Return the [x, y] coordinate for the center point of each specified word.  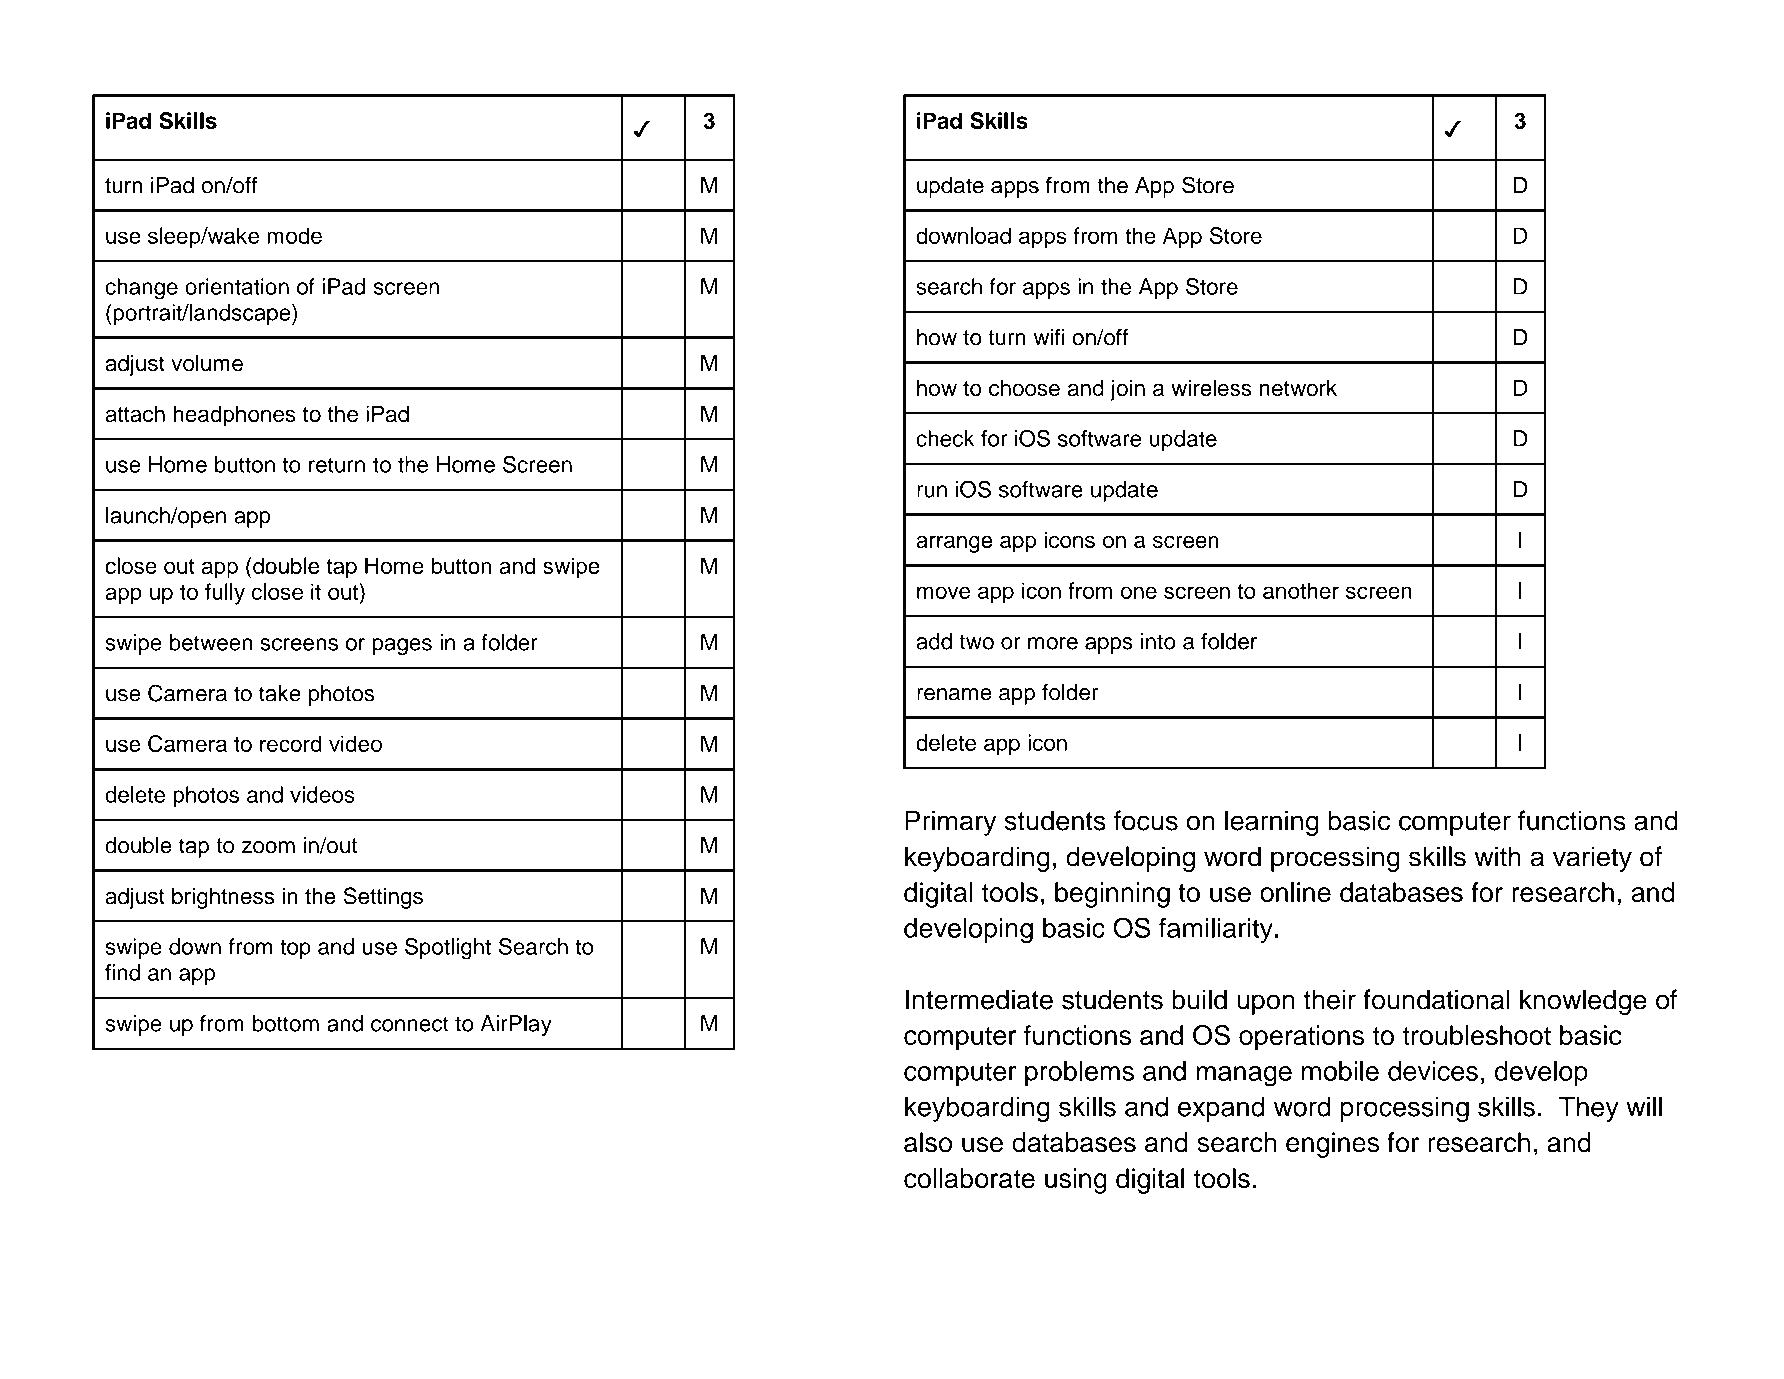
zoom [268, 847]
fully [225, 594]
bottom [286, 1023]
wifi [1049, 336]
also [928, 1142]
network [1298, 387]
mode [294, 235]
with [1497, 856]
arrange [954, 544]
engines [1332, 1145]
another [1301, 590]
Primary [950, 823]
